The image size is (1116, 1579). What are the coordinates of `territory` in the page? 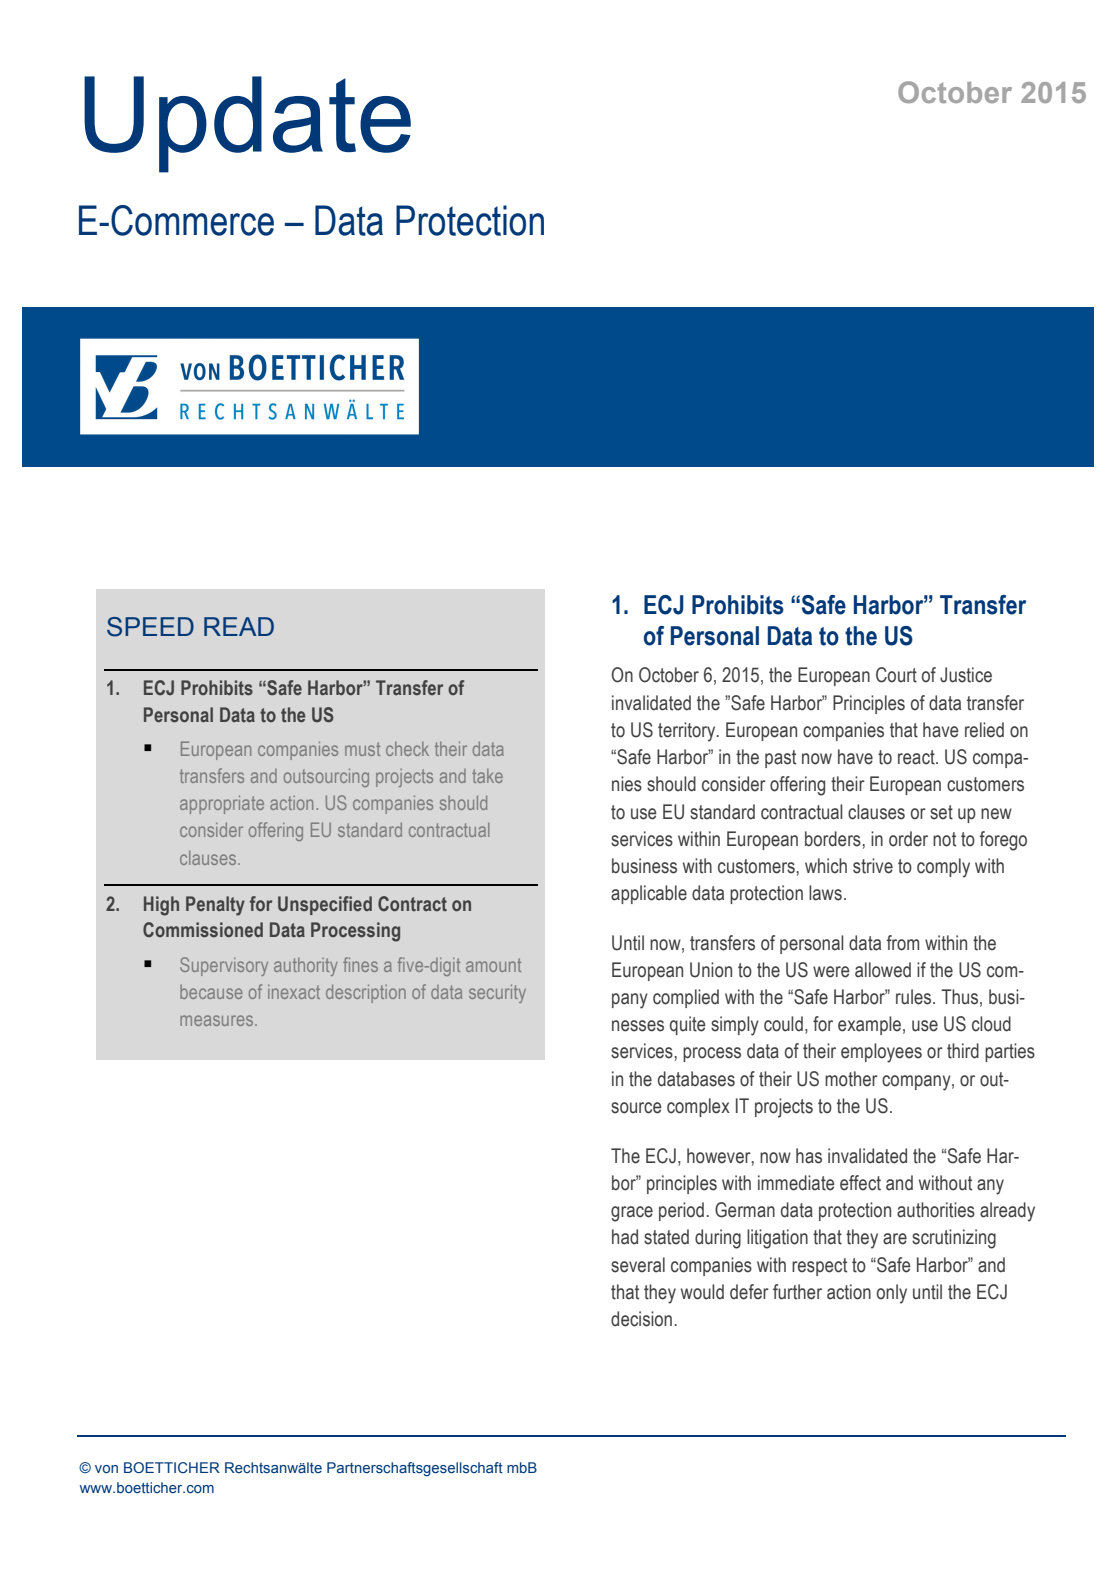 It's located at (688, 732).
